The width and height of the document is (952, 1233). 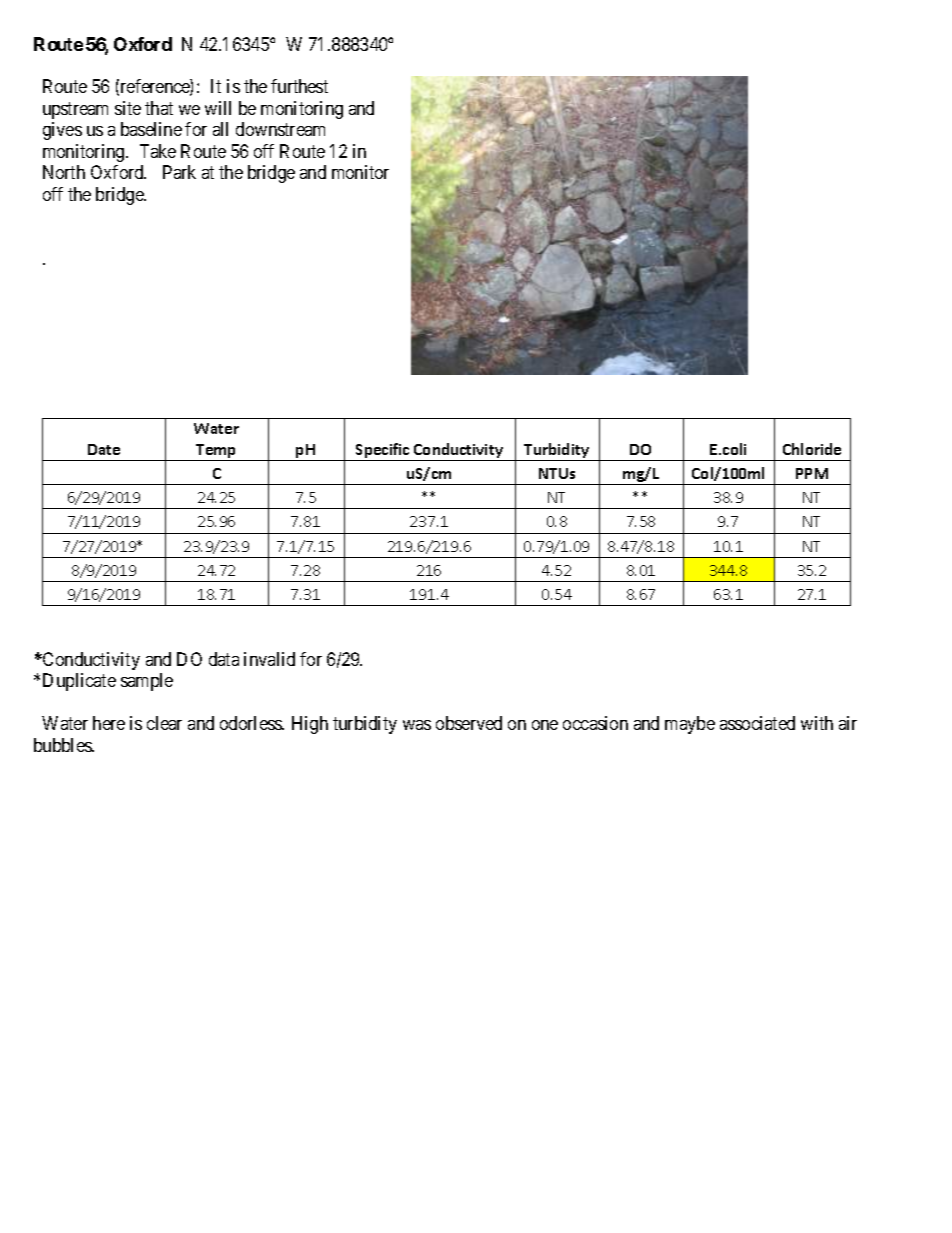 What do you see at coordinates (280, 129) in the document?
I see `downstream` at bounding box center [280, 129].
